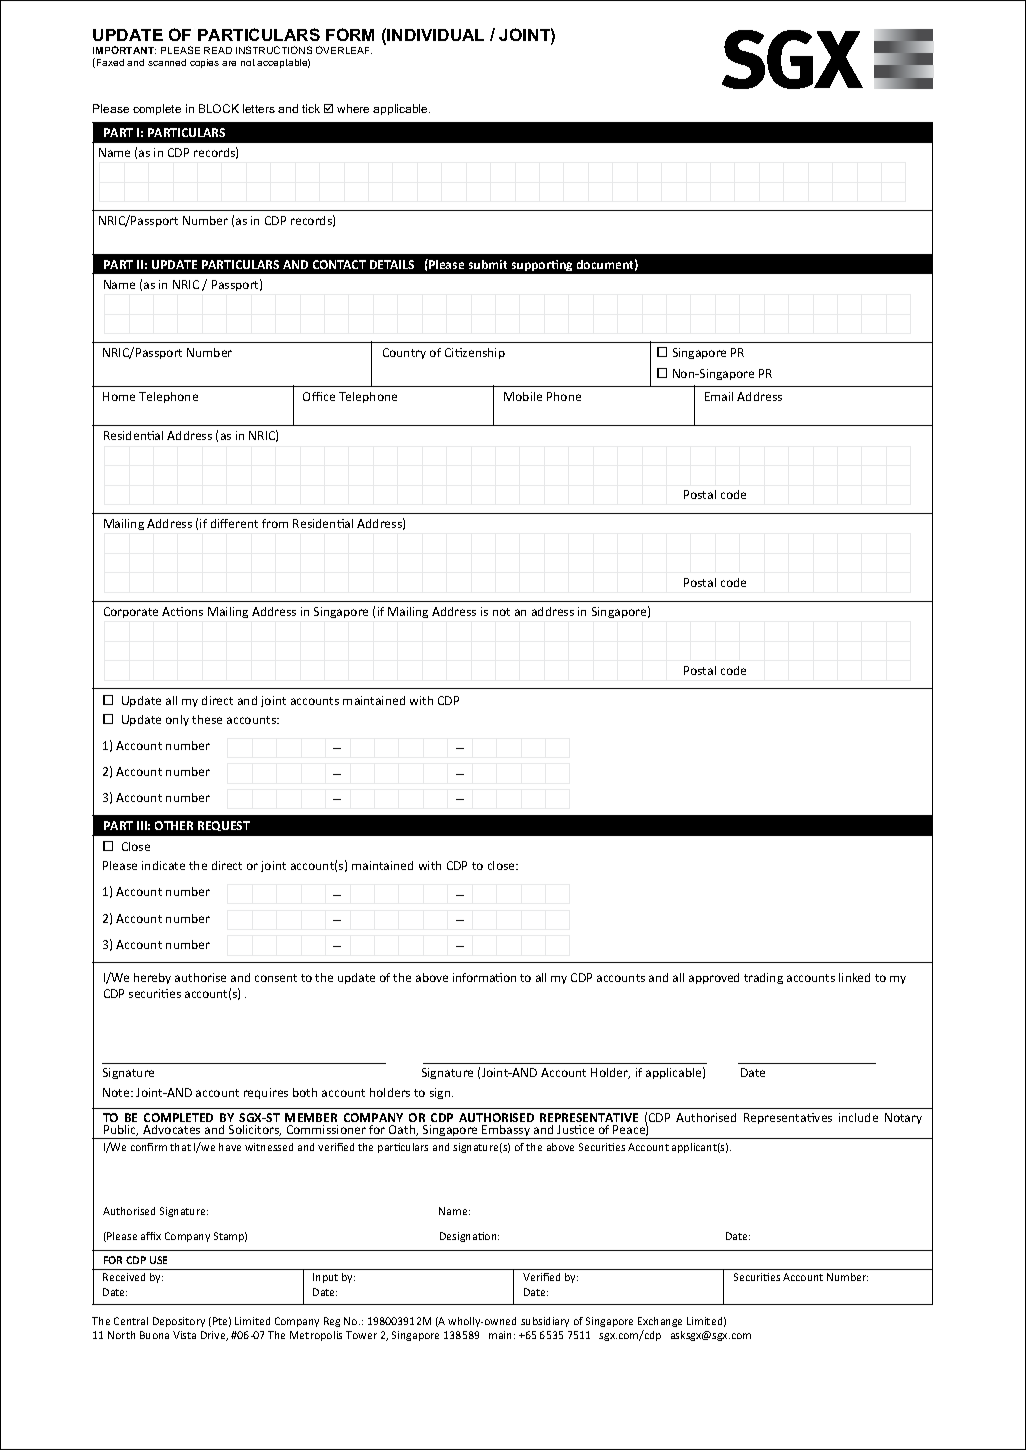  What do you see at coordinates (204, 63) in the screenshot?
I see `copies` at bounding box center [204, 63].
